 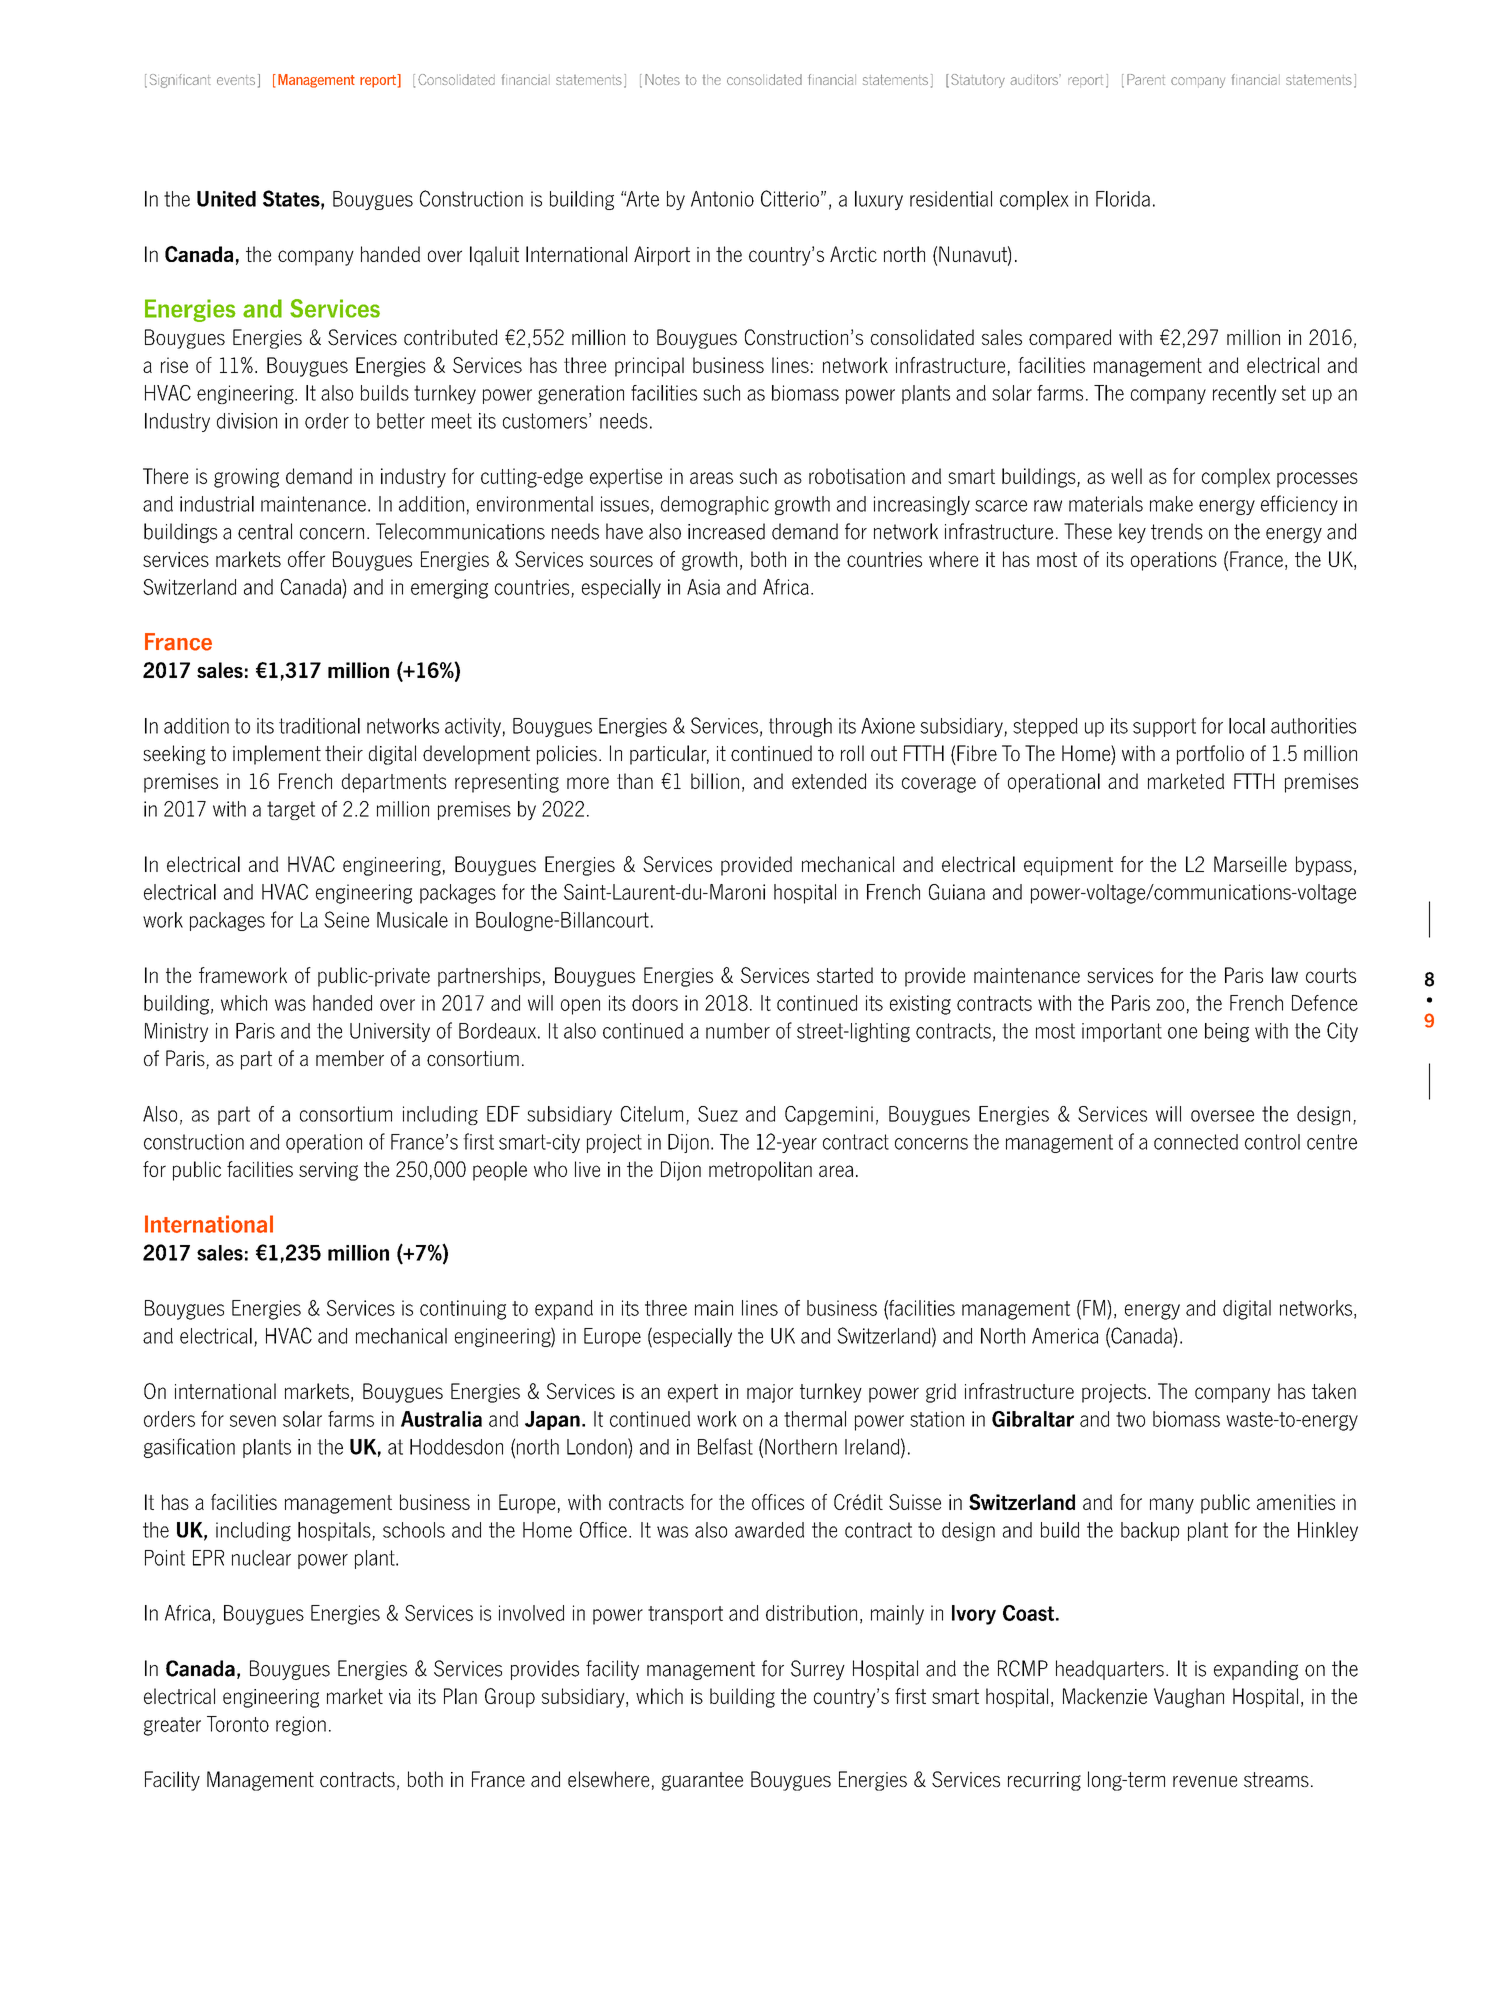 What do you see at coordinates (722, 199) in the screenshot?
I see `Antonio` at bounding box center [722, 199].
